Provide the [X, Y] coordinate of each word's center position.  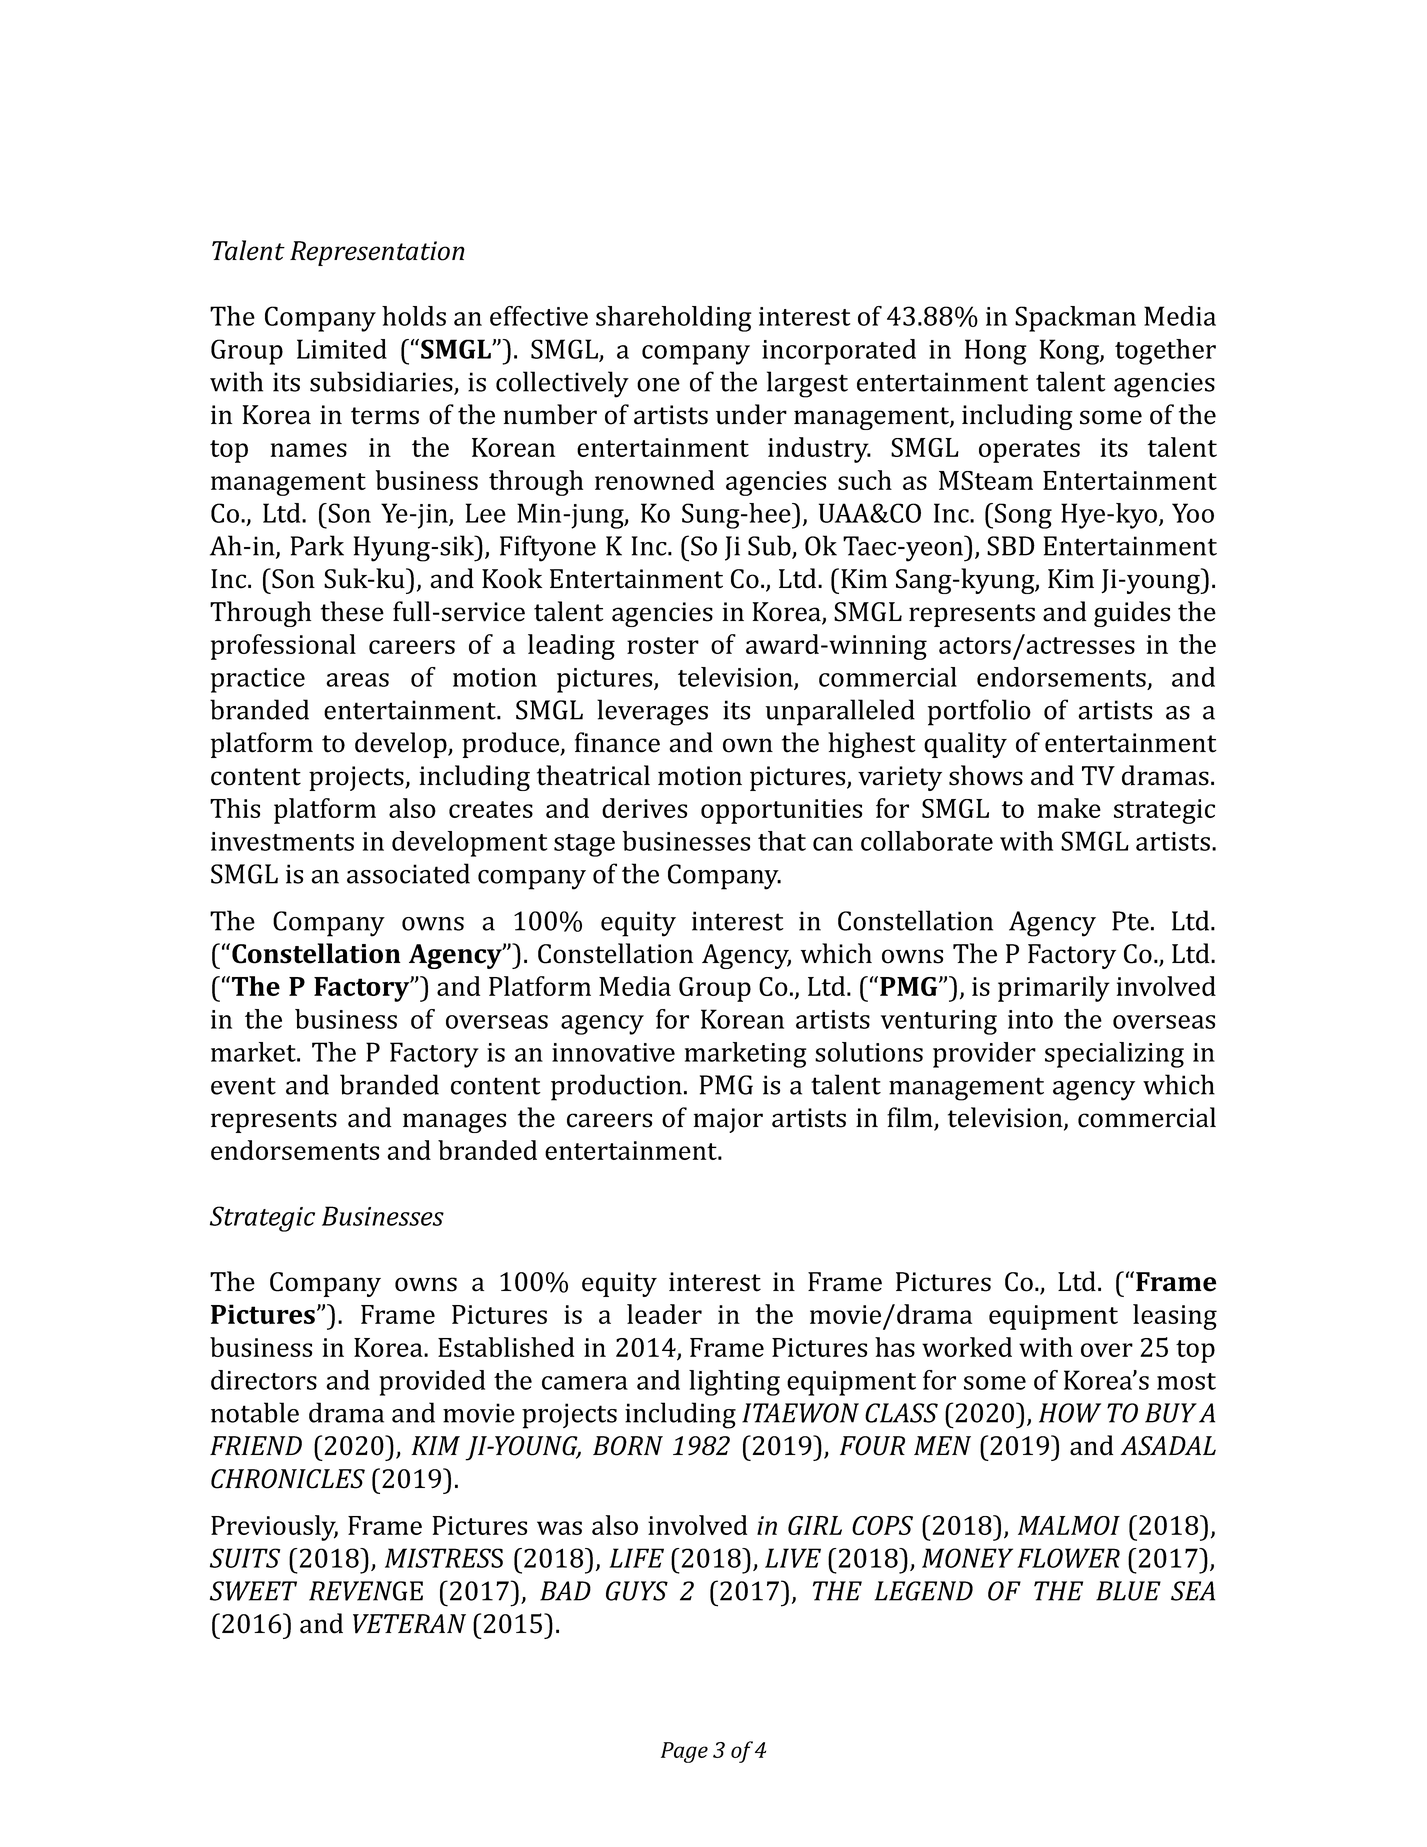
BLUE [1128, 1591]
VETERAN [409, 1624]
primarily [1054, 989]
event [243, 1086]
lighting [734, 1383]
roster [663, 645]
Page [684, 1752]
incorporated [839, 352]
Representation [377, 253]
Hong [996, 352]
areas [357, 680]
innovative [613, 1052]
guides [1132, 614]
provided [432, 1383]
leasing [1175, 1317]
